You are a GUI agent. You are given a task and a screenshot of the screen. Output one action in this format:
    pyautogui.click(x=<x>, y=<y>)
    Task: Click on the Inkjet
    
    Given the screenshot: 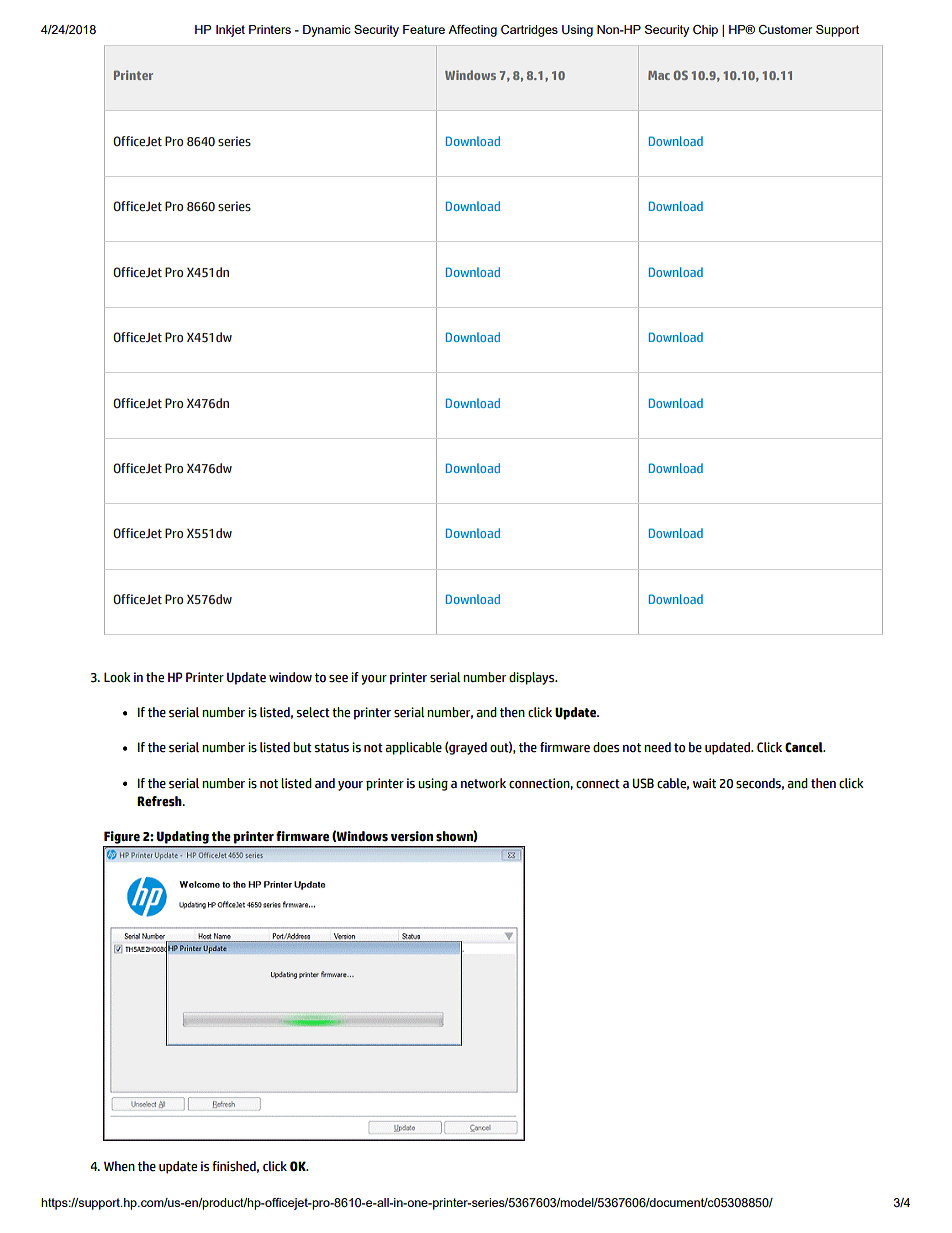 What is the action you would take?
    pyautogui.click(x=230, y=31)
